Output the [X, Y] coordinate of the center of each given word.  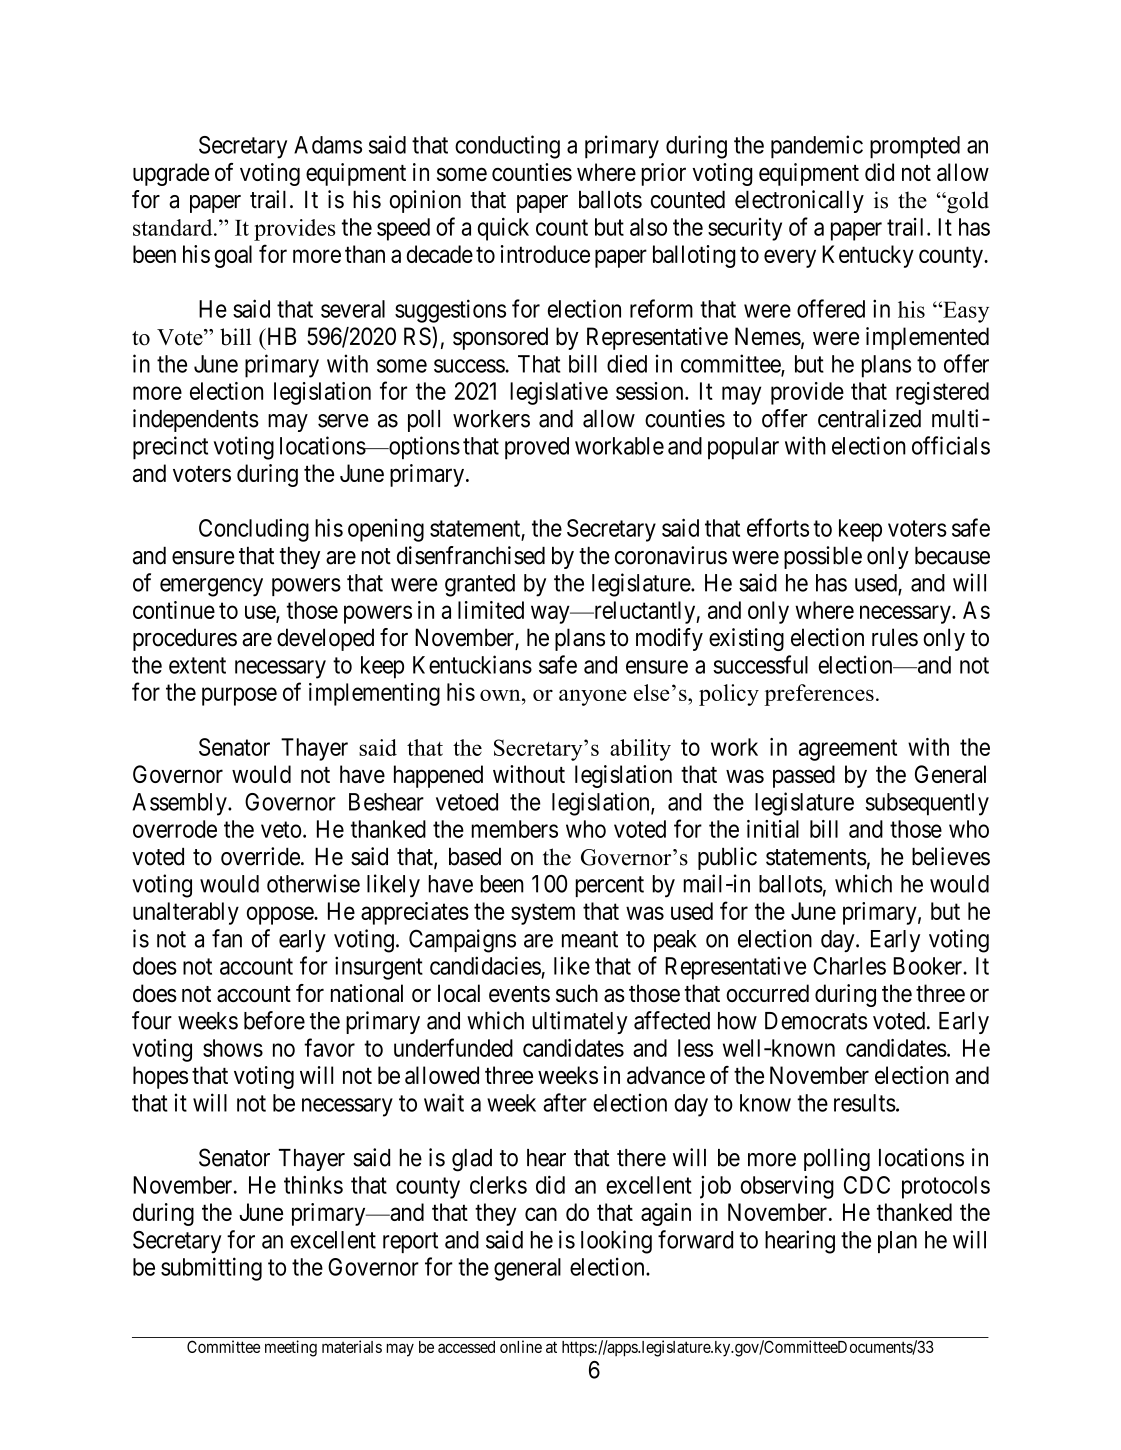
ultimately [580, 1022]
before [274, 1020]
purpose [239, 696]
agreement [848, 750]
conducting [507, 147]
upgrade [171, 174]
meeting [291, 1348]
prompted [915, 147]
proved [537, 448]
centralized [869, 418]
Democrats [816, 1021]
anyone [593, 697]
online [521, 1346]
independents [196, 420]
